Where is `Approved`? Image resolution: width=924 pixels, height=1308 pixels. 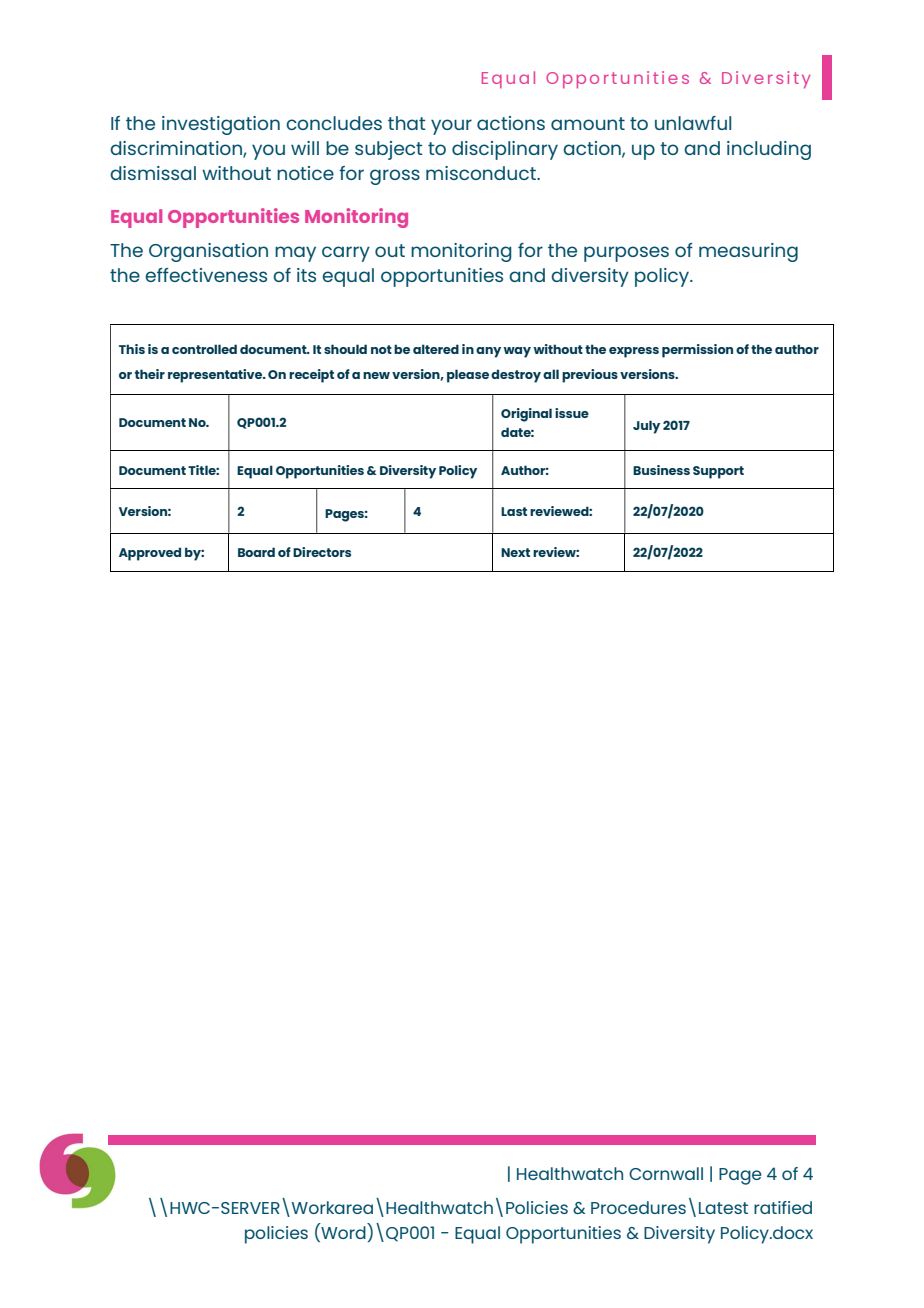 Approved is located at coordinates (150, 554).
